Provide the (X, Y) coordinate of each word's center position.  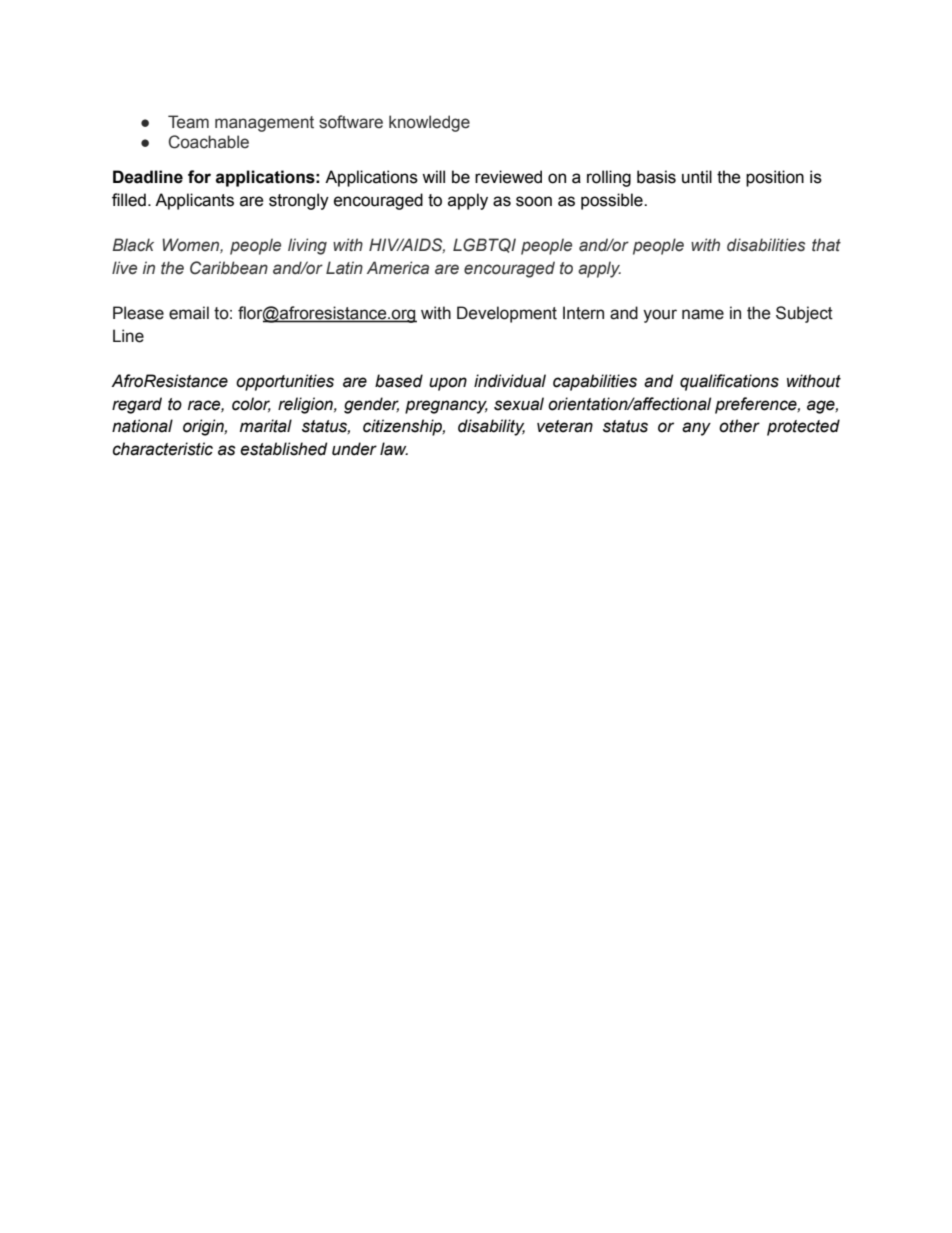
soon (534, 201)
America (398, 268)
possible (613, 201)
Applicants (194, 201)
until (697, 177)
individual (510, 381)
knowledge (429, 123)
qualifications (729, 382)
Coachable (208, 142)
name (703, 314)
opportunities (285, 382)
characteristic (163, 449)
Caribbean (229, 268)
